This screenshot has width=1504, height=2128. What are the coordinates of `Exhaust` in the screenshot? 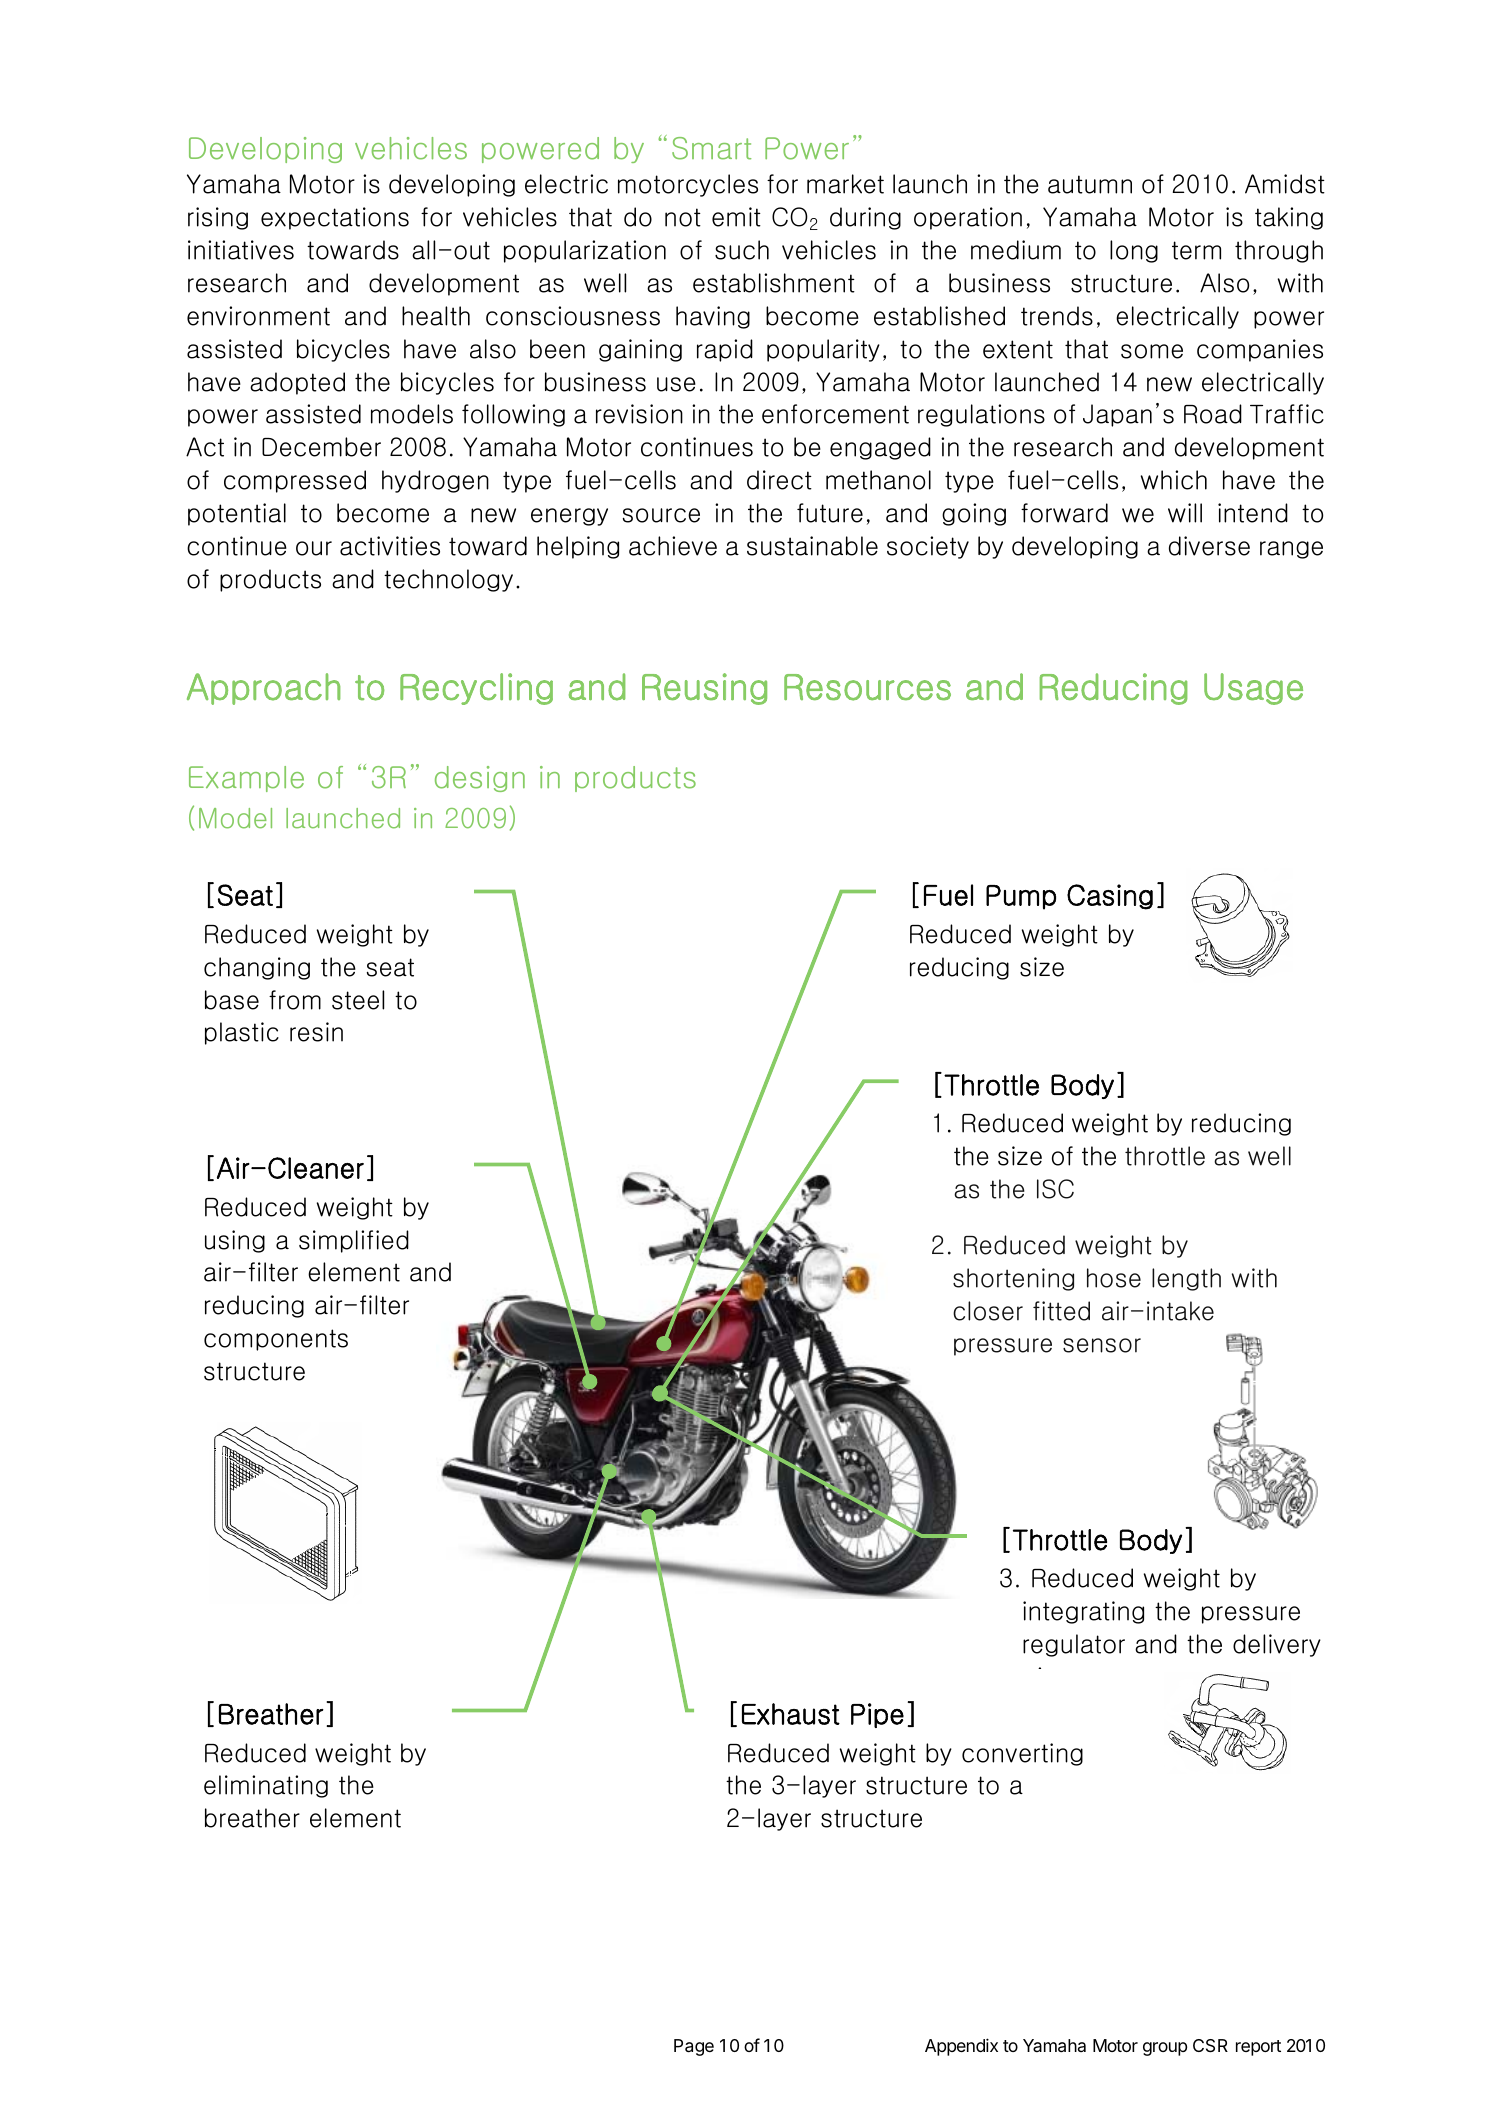 It's located at (791, 1714).
